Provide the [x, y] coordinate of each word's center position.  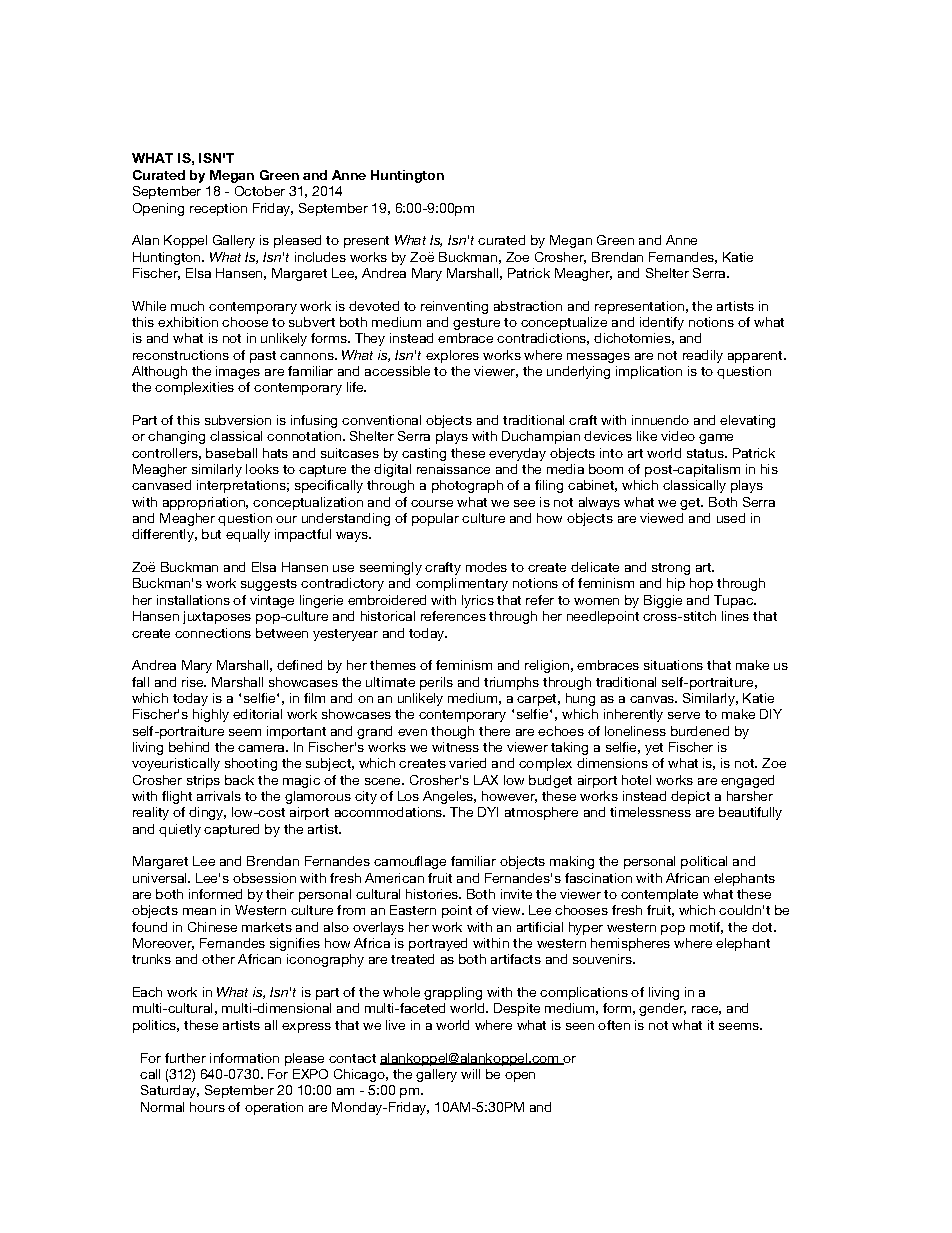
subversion [238, 420]
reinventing [454, 307]
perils [436, 683]
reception [218, 209]
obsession [264, 878]
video [678, 436]
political [704, 862]
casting [424, 454]
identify [662, 323]
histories [433, 894]
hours [207, 1107]
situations [673, 665]
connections [213, 633]
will [470, 1074]
